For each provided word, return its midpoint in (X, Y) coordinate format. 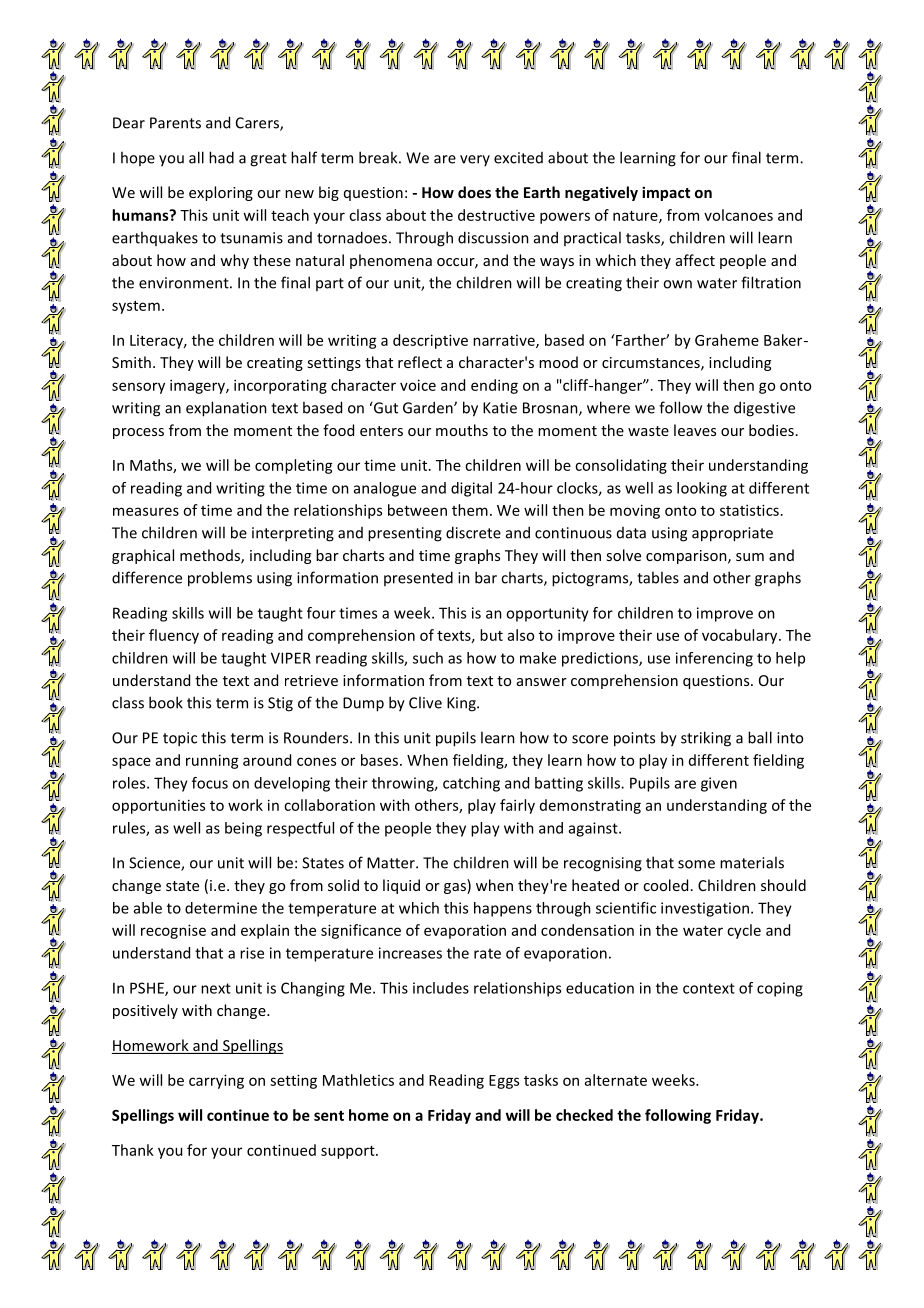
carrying (216, 1081)
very (475, 160)
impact (666, 193)
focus (210, 783)
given (719, 784)
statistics (749, 510)
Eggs (504, 1082)
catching (471, 784)
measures (146, 511)
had (221, 157)
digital (471, 489)
